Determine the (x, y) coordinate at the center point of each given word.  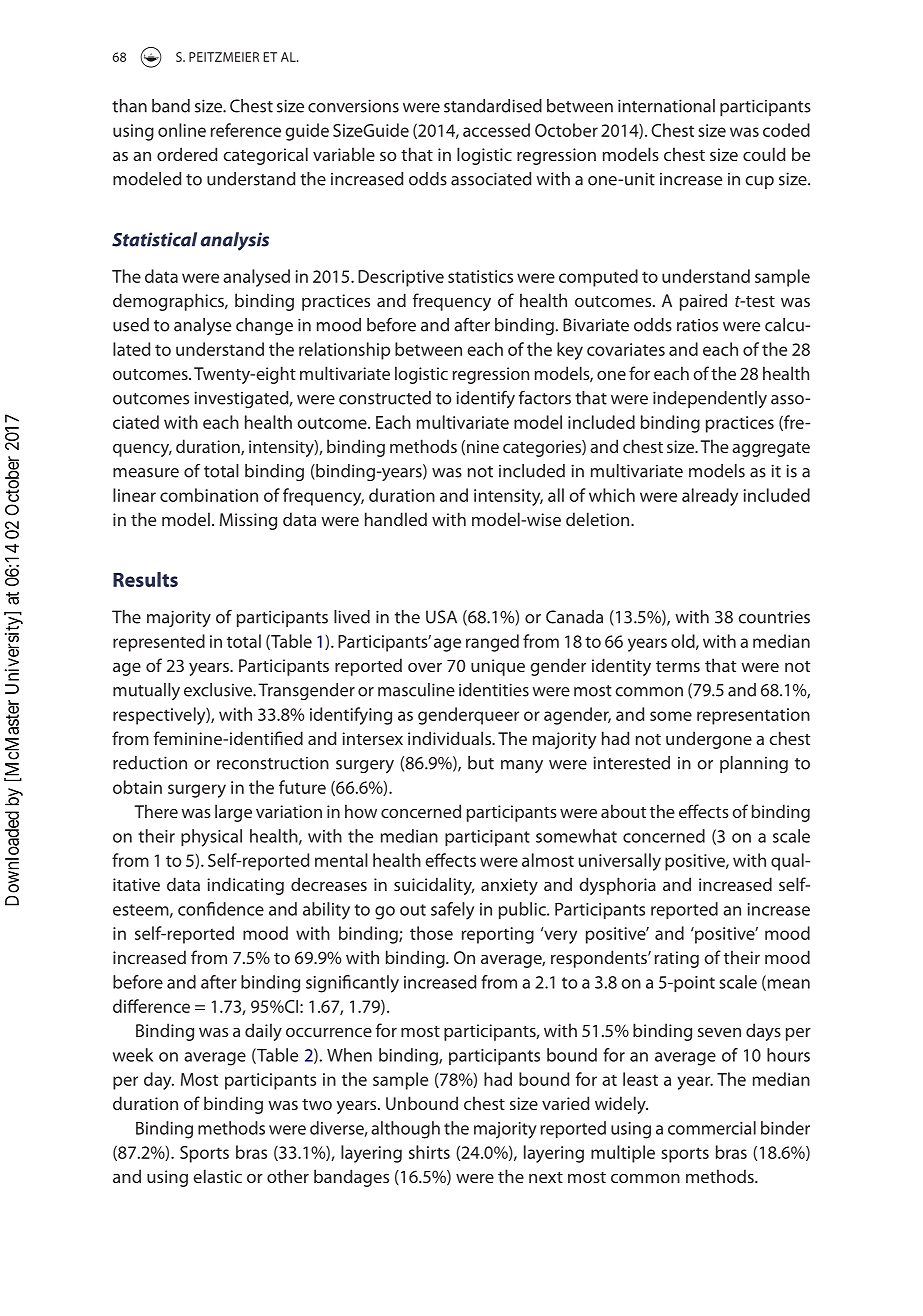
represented (159, 643)
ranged (492, 643)
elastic (217, 1176)
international (666, 106)
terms (678, 666)
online (182, 130)
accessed (496, 130)
